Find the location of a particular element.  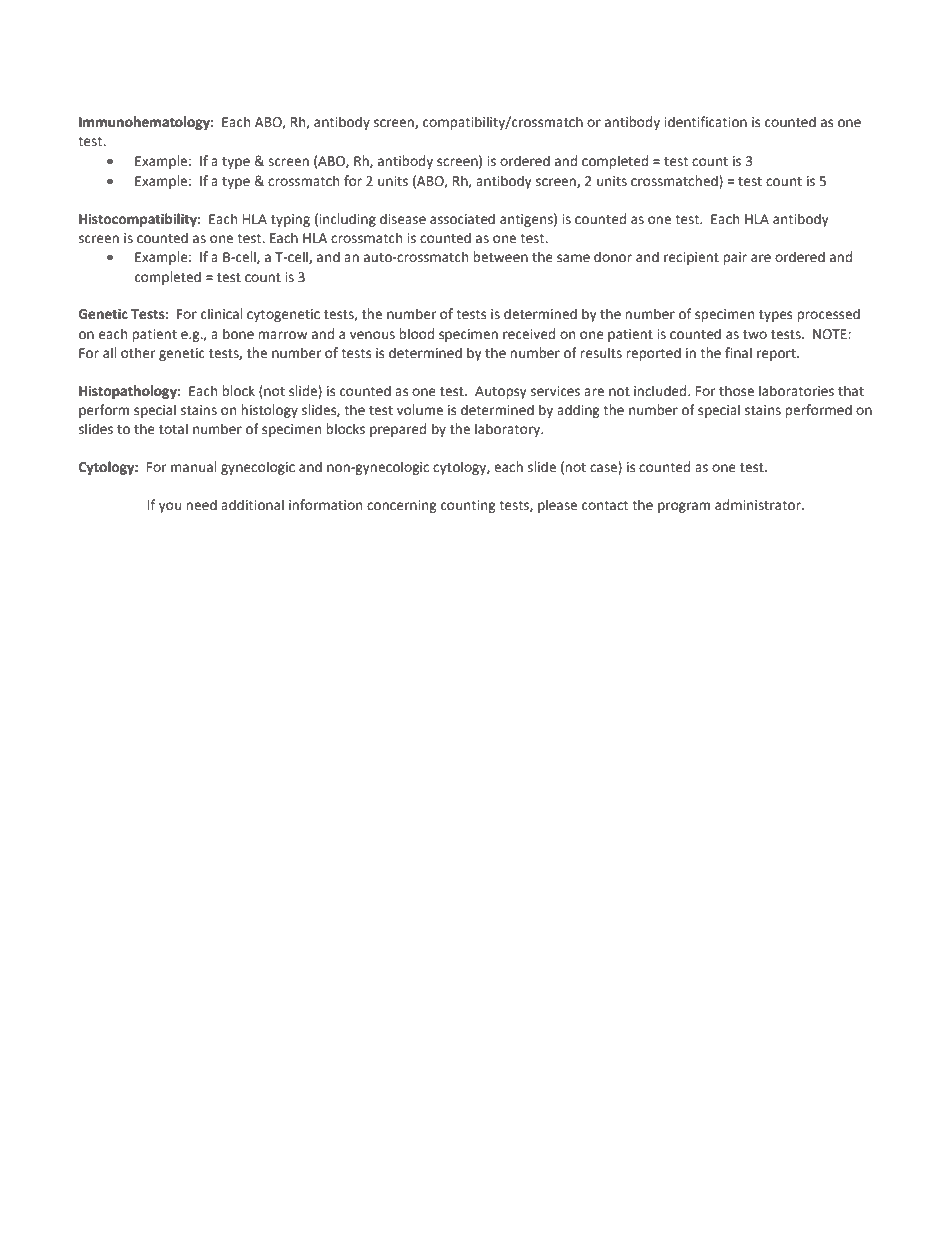

typing is located at coordinates (290, 220).
